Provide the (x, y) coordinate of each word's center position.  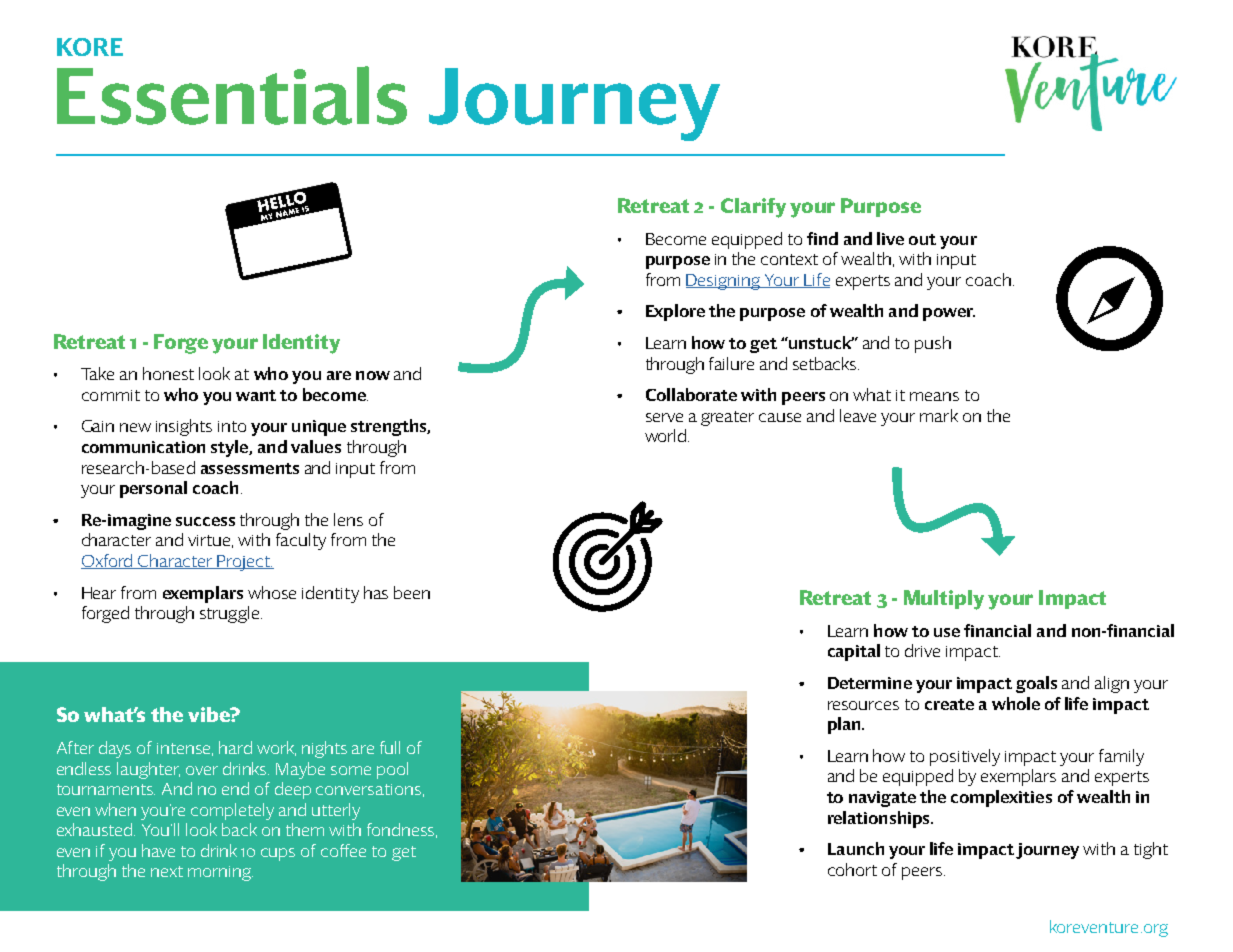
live (890, 238)
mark (939, 415)
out (922, 239)
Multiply (944, 600)
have (158, 850)
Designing (724, 282)
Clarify (753, 208)
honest (168, 373)
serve (664, 417)
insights (184, 427)
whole (1016, 703)
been (412, 592)
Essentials (232, 95)
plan (845, 725)
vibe (210, 714)
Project (244, 563)
